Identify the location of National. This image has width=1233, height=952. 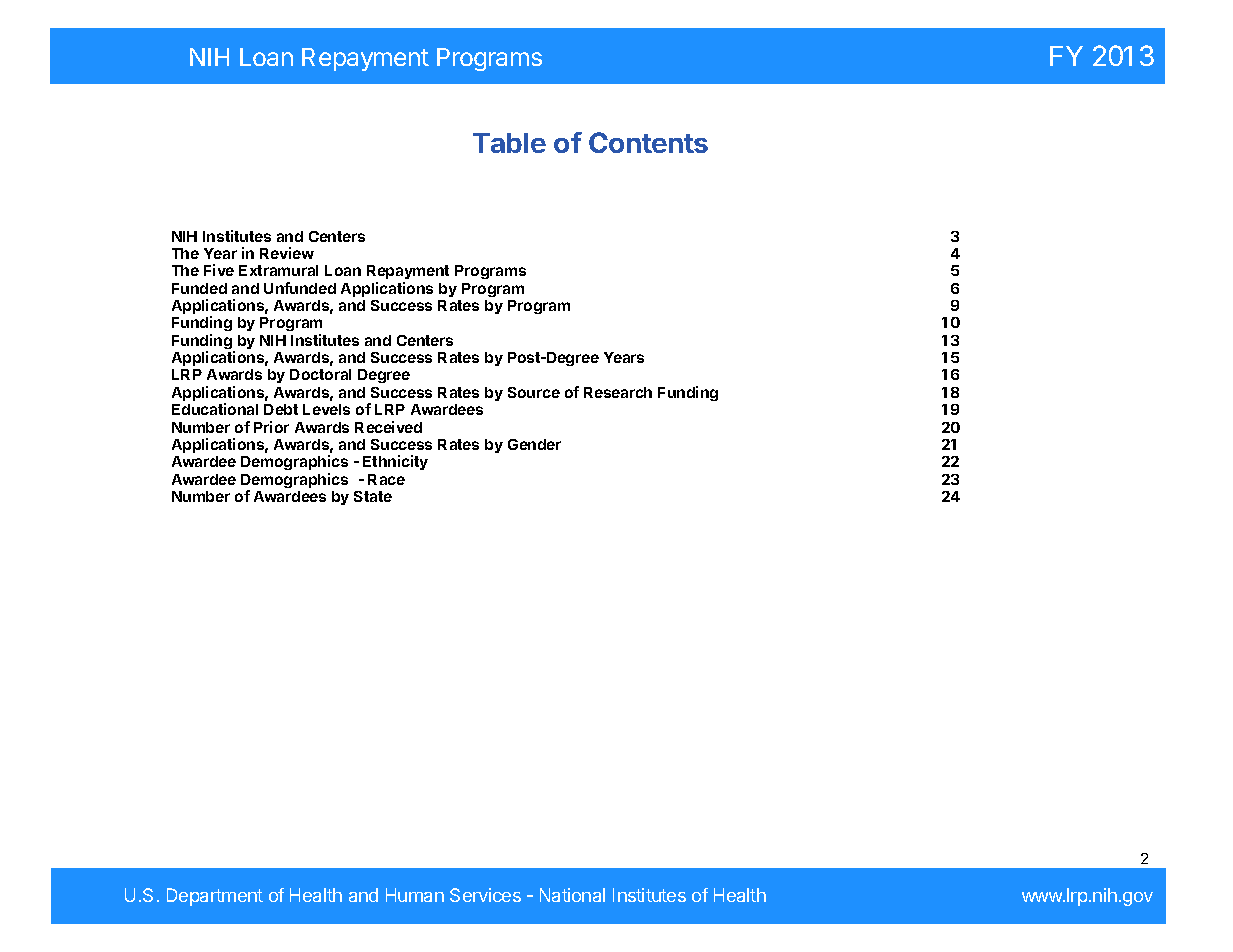
(572, 895).
